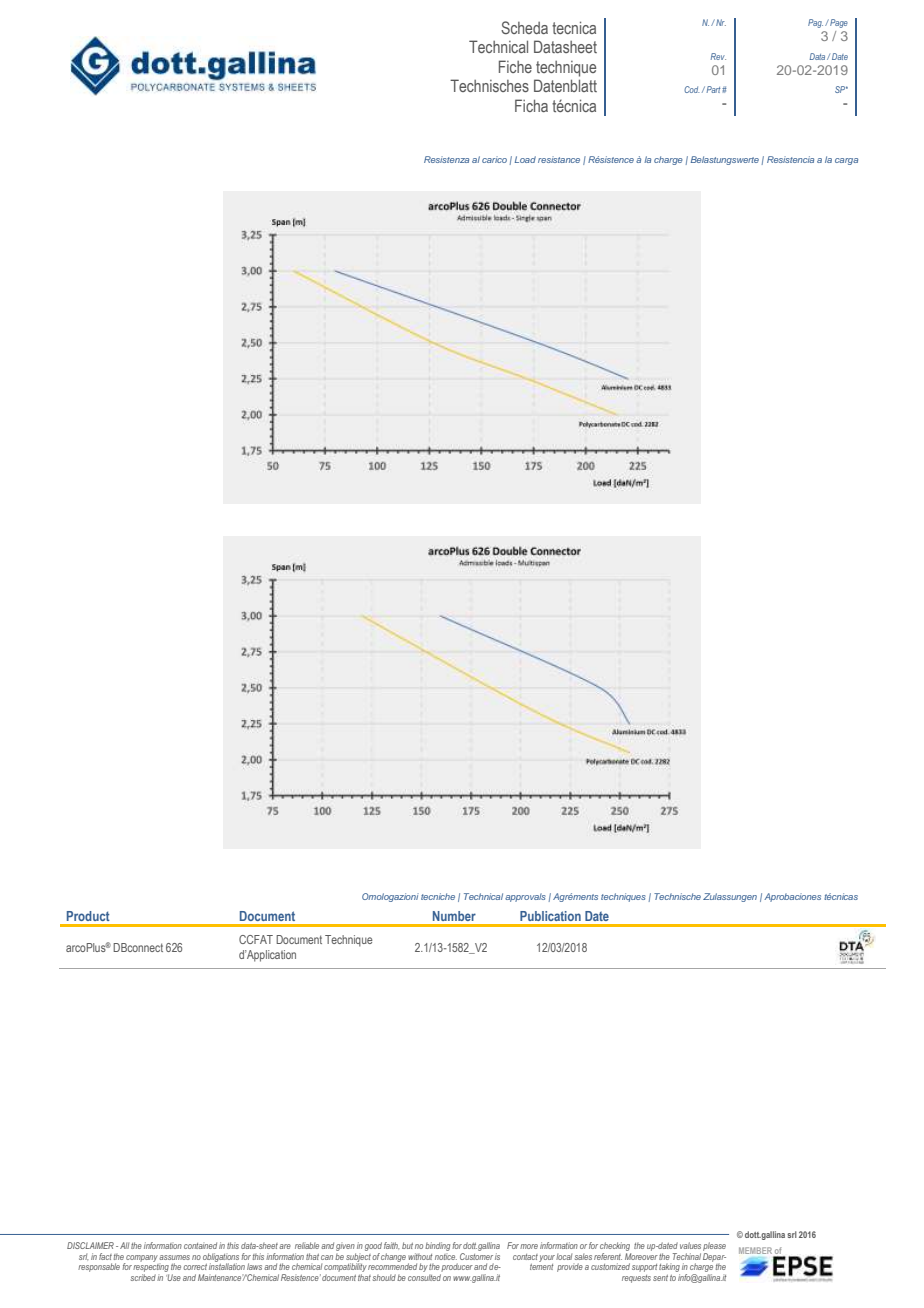 This screenshot has width=924, height=1308. I want to click on Customer, so click(476, 1255).
